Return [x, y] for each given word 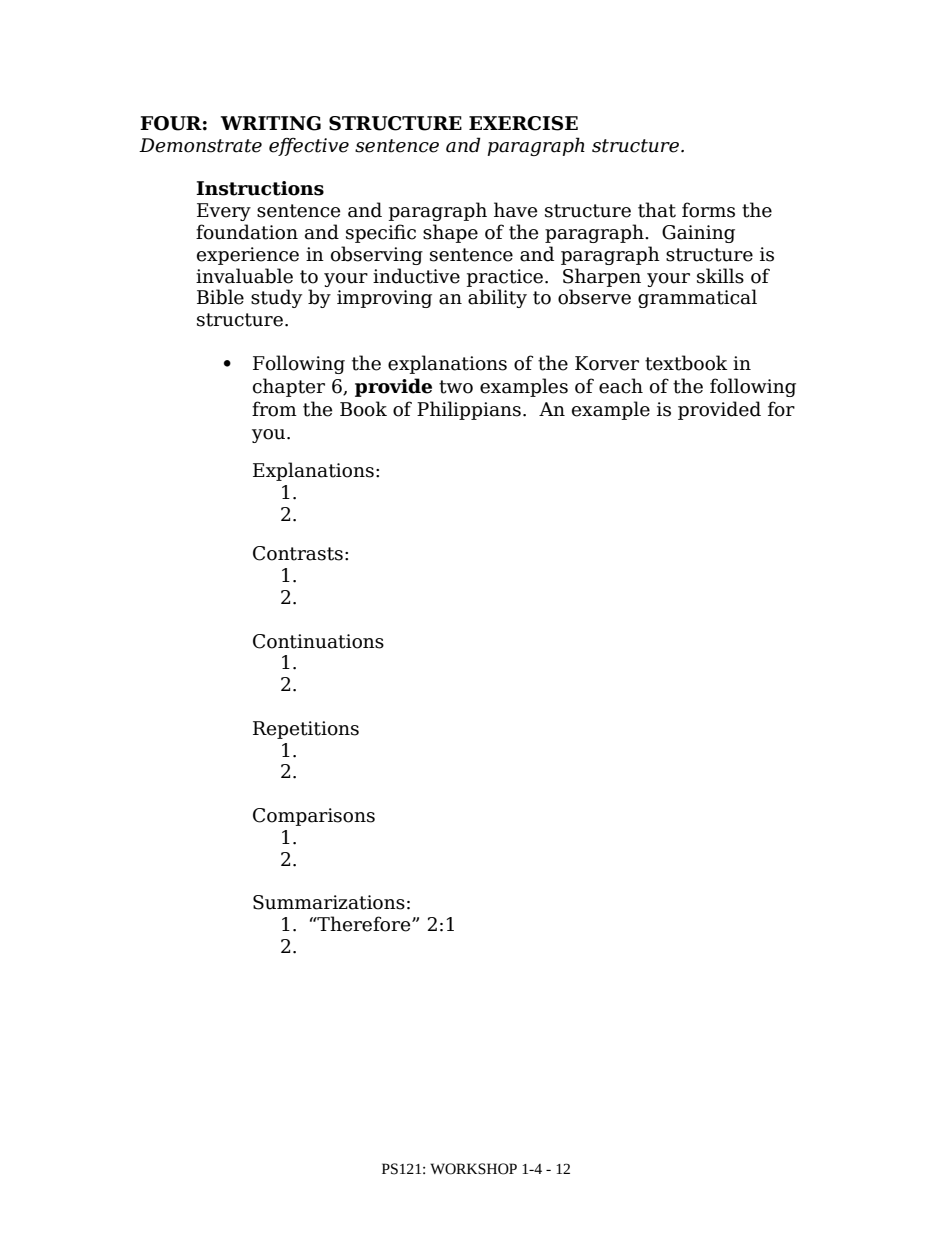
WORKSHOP [473, 1169]
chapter [289, 387]
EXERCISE [523, 123]
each [621, 386]
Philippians [469, 410]
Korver [607, 363]
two [456, 387]
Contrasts [298, 553]
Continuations [318, 641]
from [274, 409]
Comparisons [314, 817]
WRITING [270, 123]
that [657, 210]
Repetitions [306, 730]
